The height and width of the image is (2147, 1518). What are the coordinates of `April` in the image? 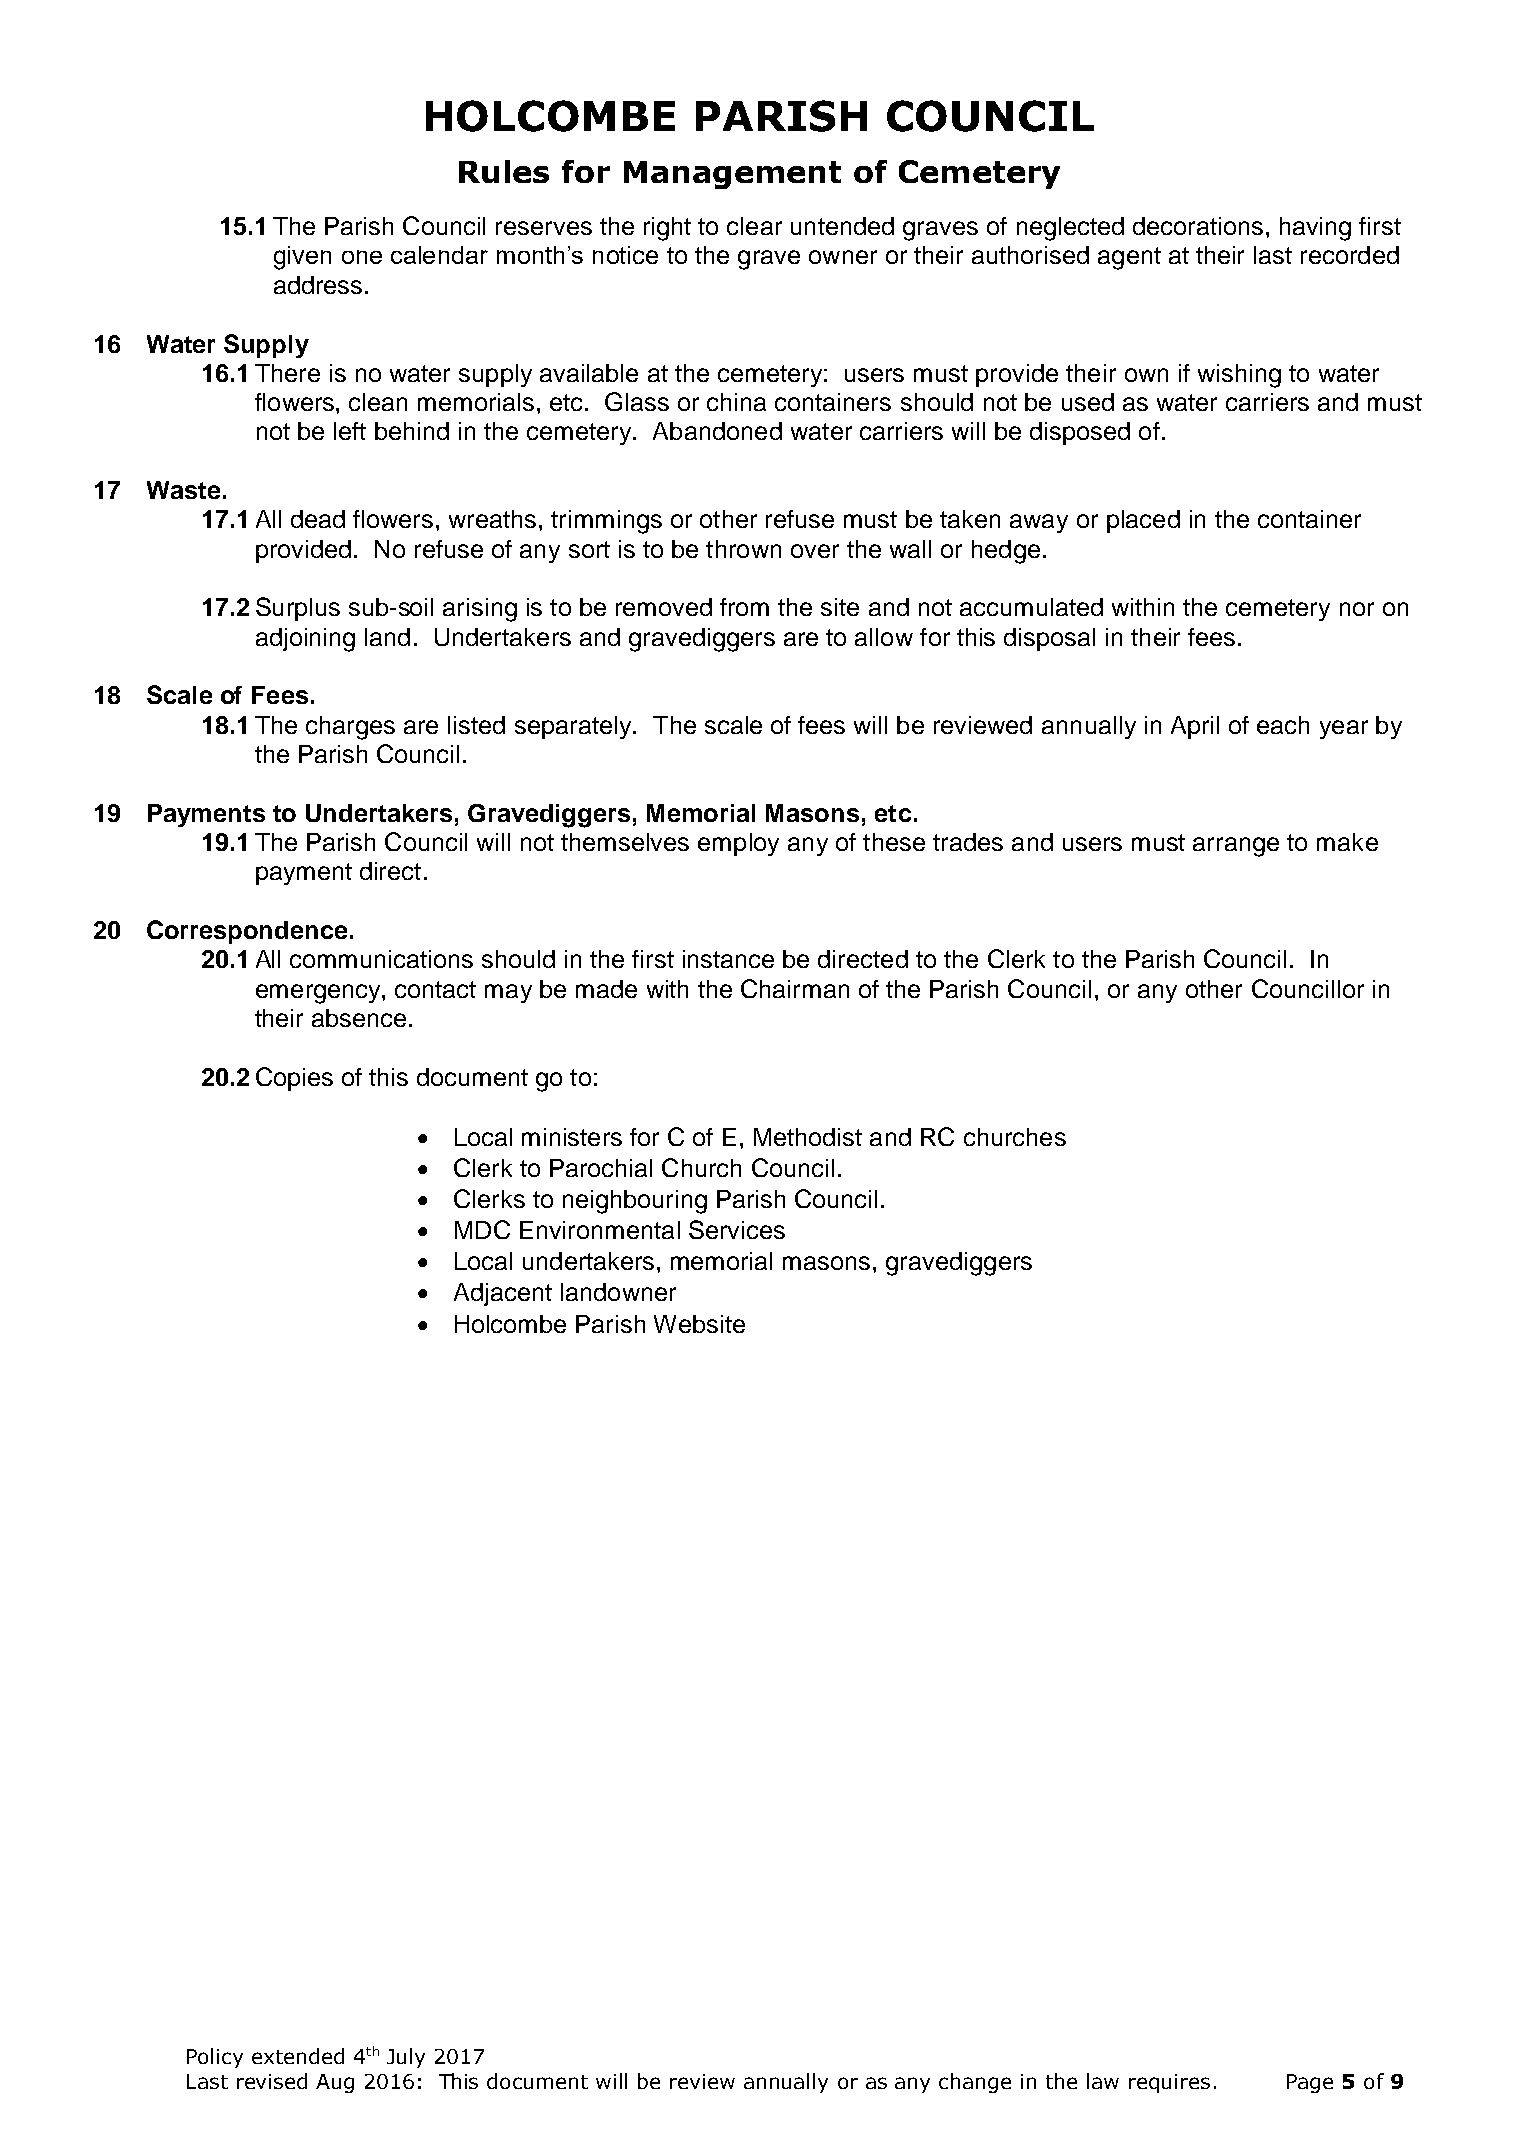 It's located at (1195, 727).
